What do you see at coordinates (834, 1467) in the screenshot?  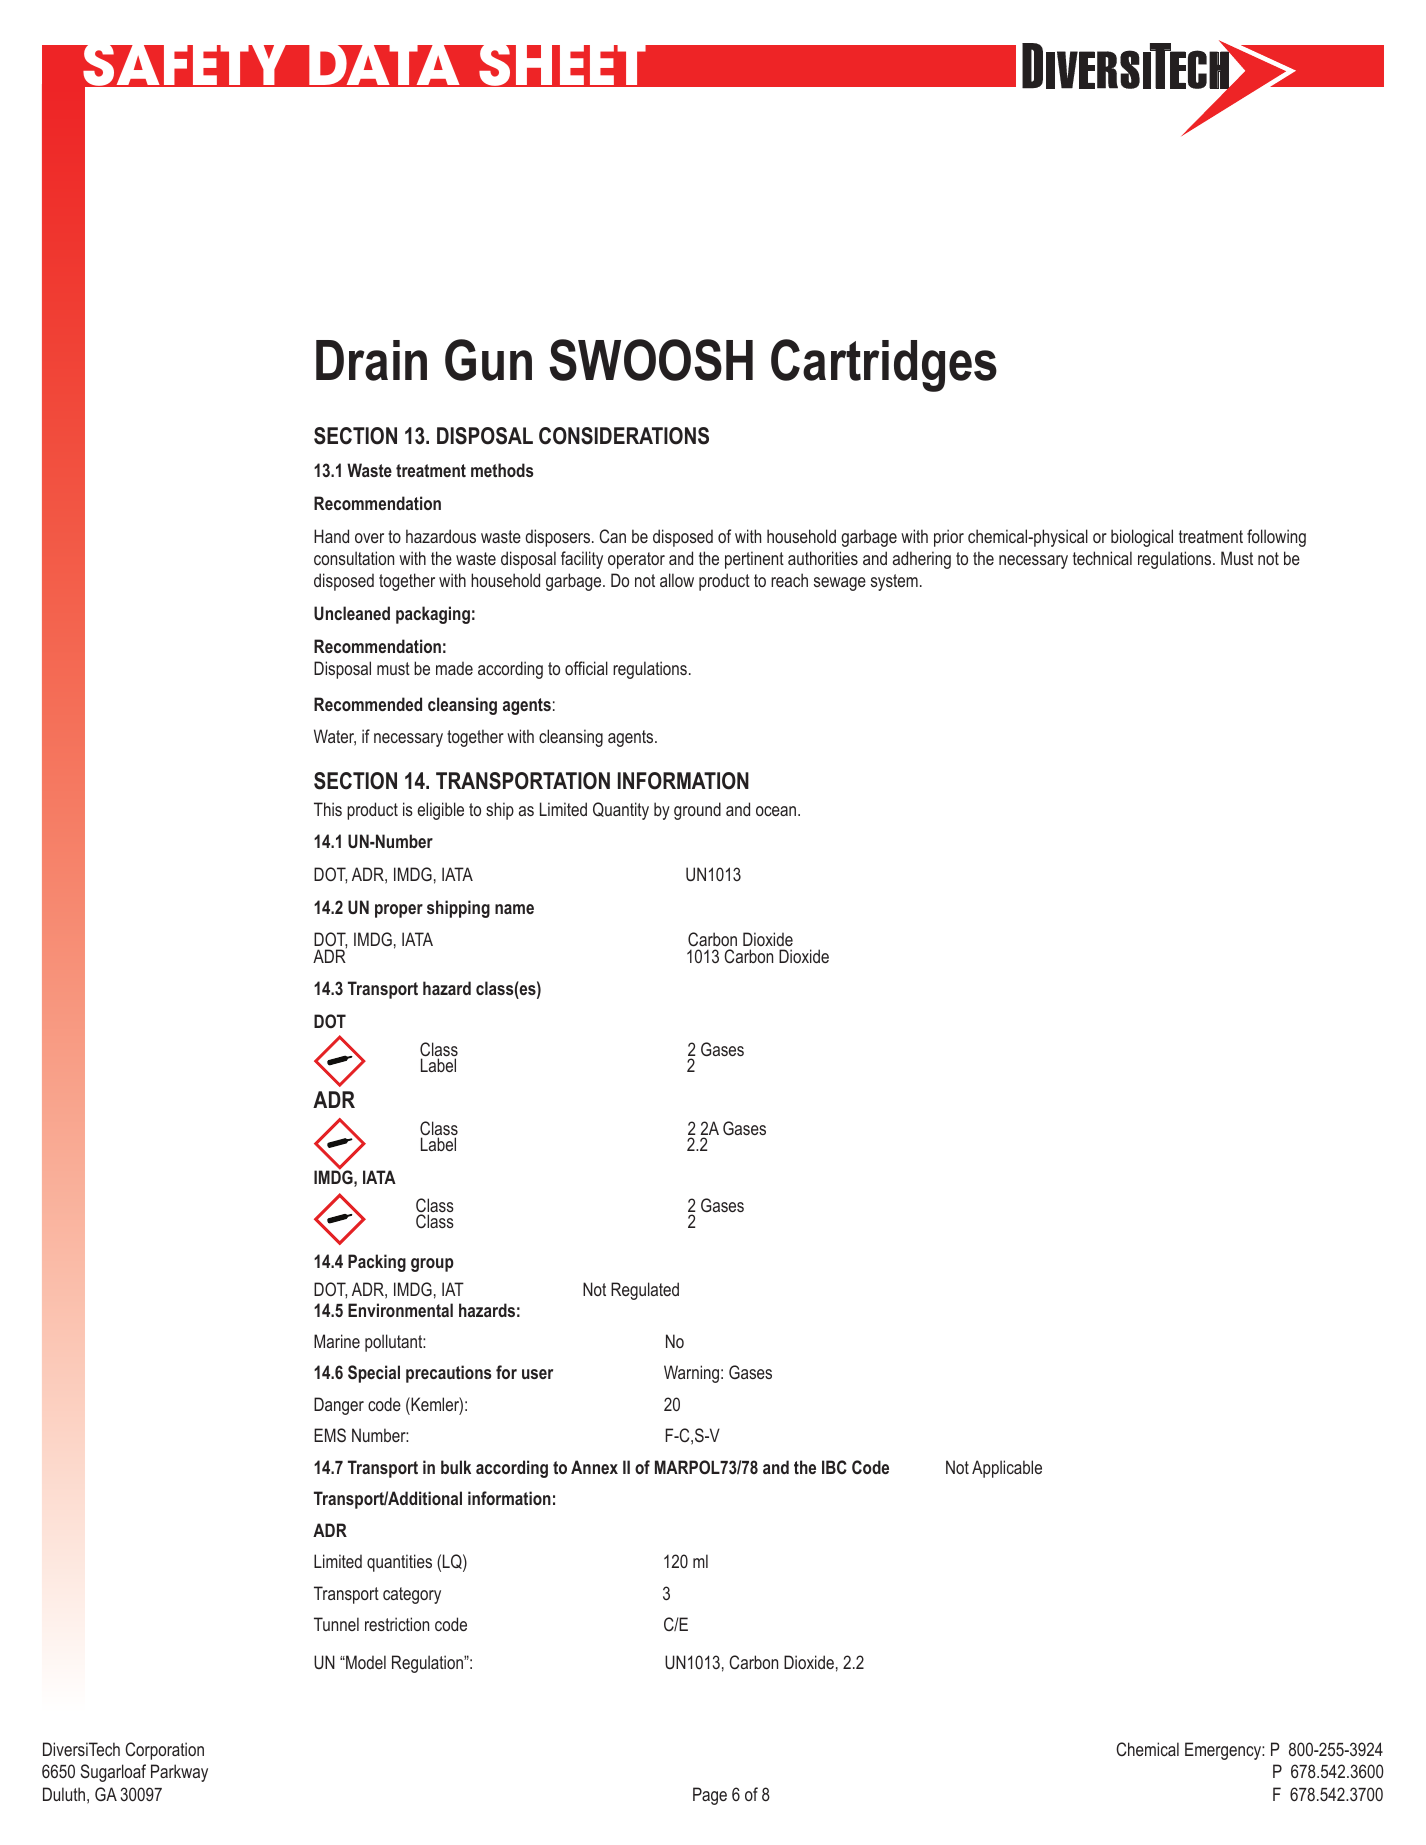 I see `IBC` at bounding box center [834, 1467].
